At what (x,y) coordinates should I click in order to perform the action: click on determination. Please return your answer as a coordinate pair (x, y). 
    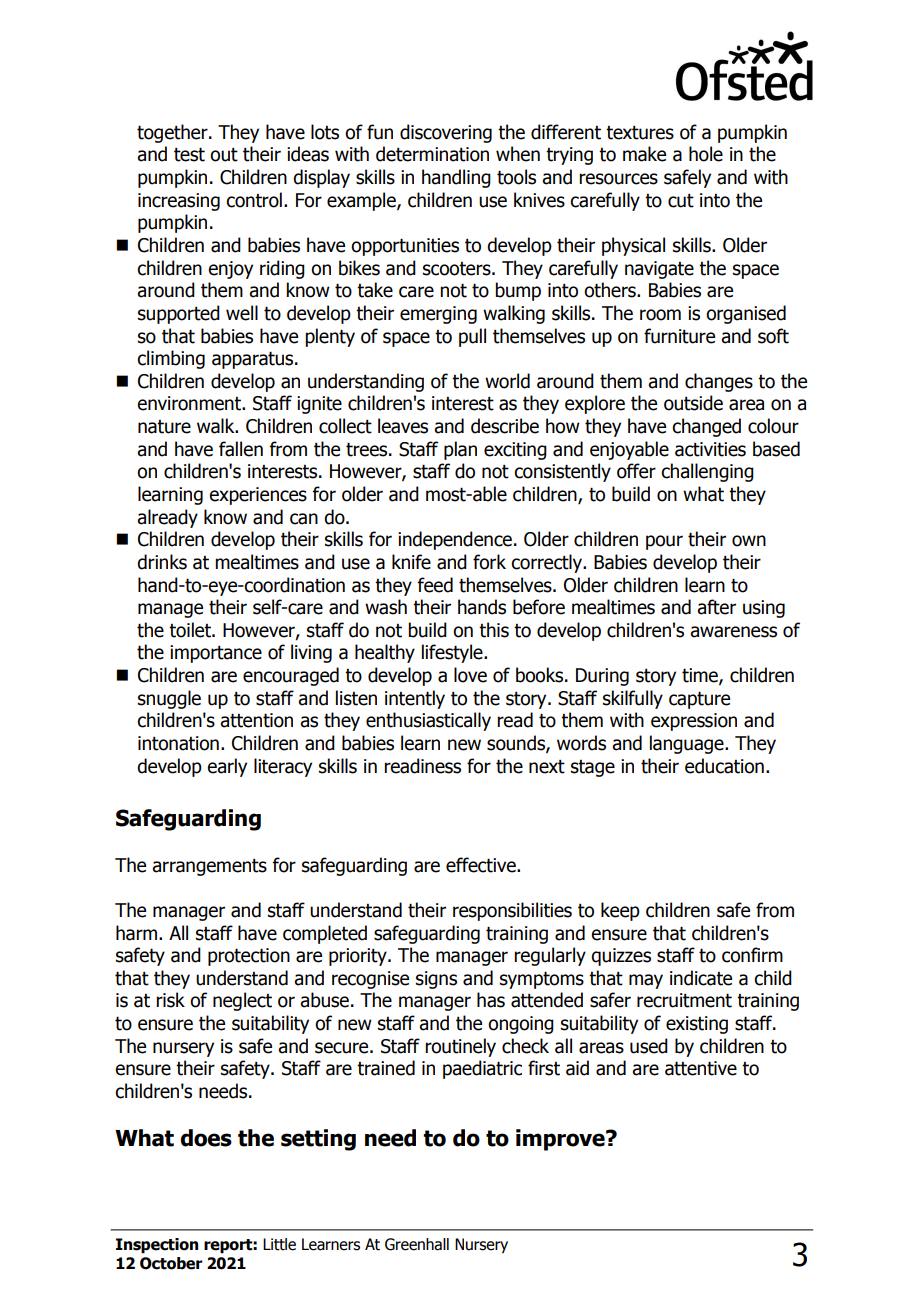
    Looking at the image, I should click on (432, 154).
